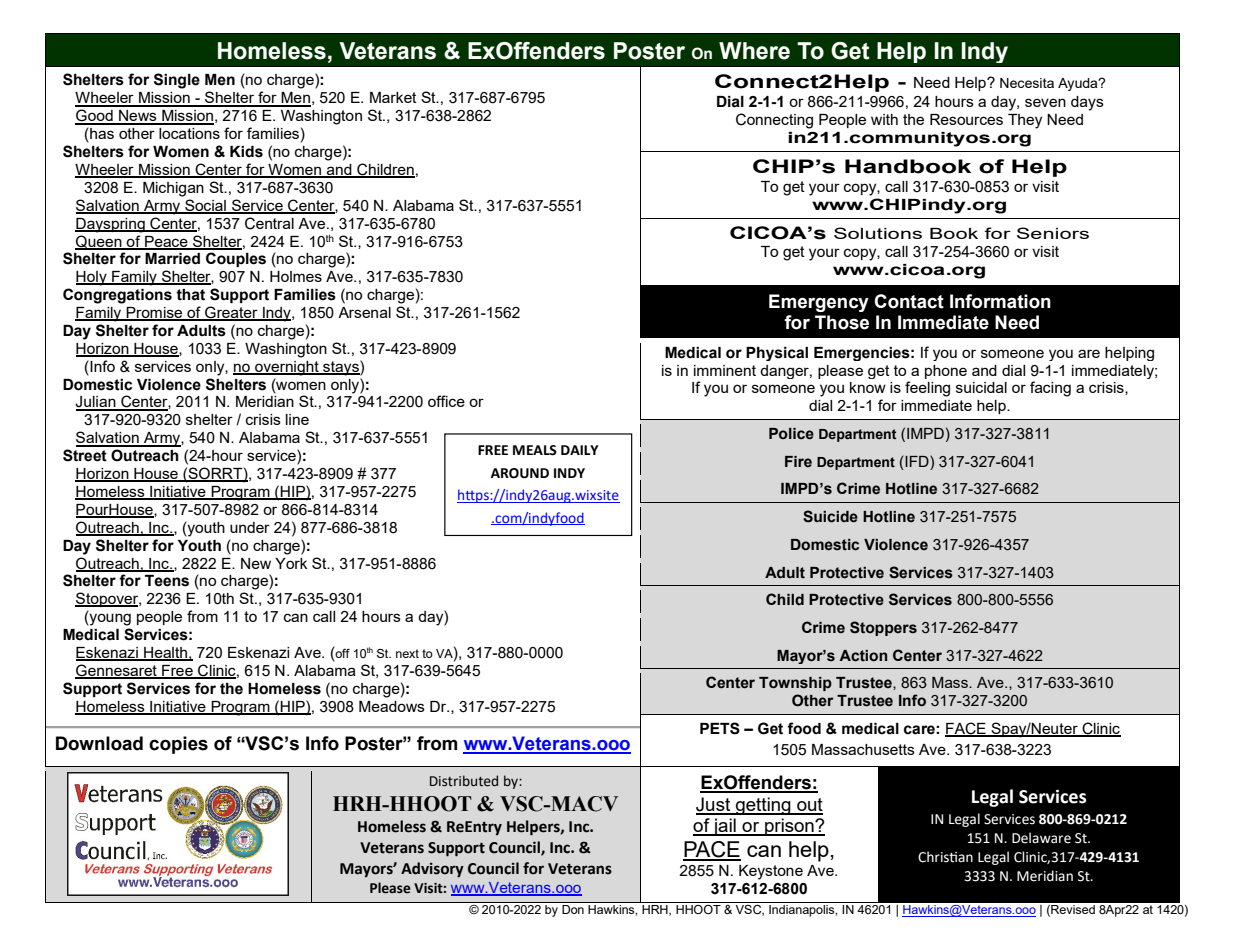 The width and height of the screenshot is (1233, 952). I want to click on imminent, so click(725, 370).
